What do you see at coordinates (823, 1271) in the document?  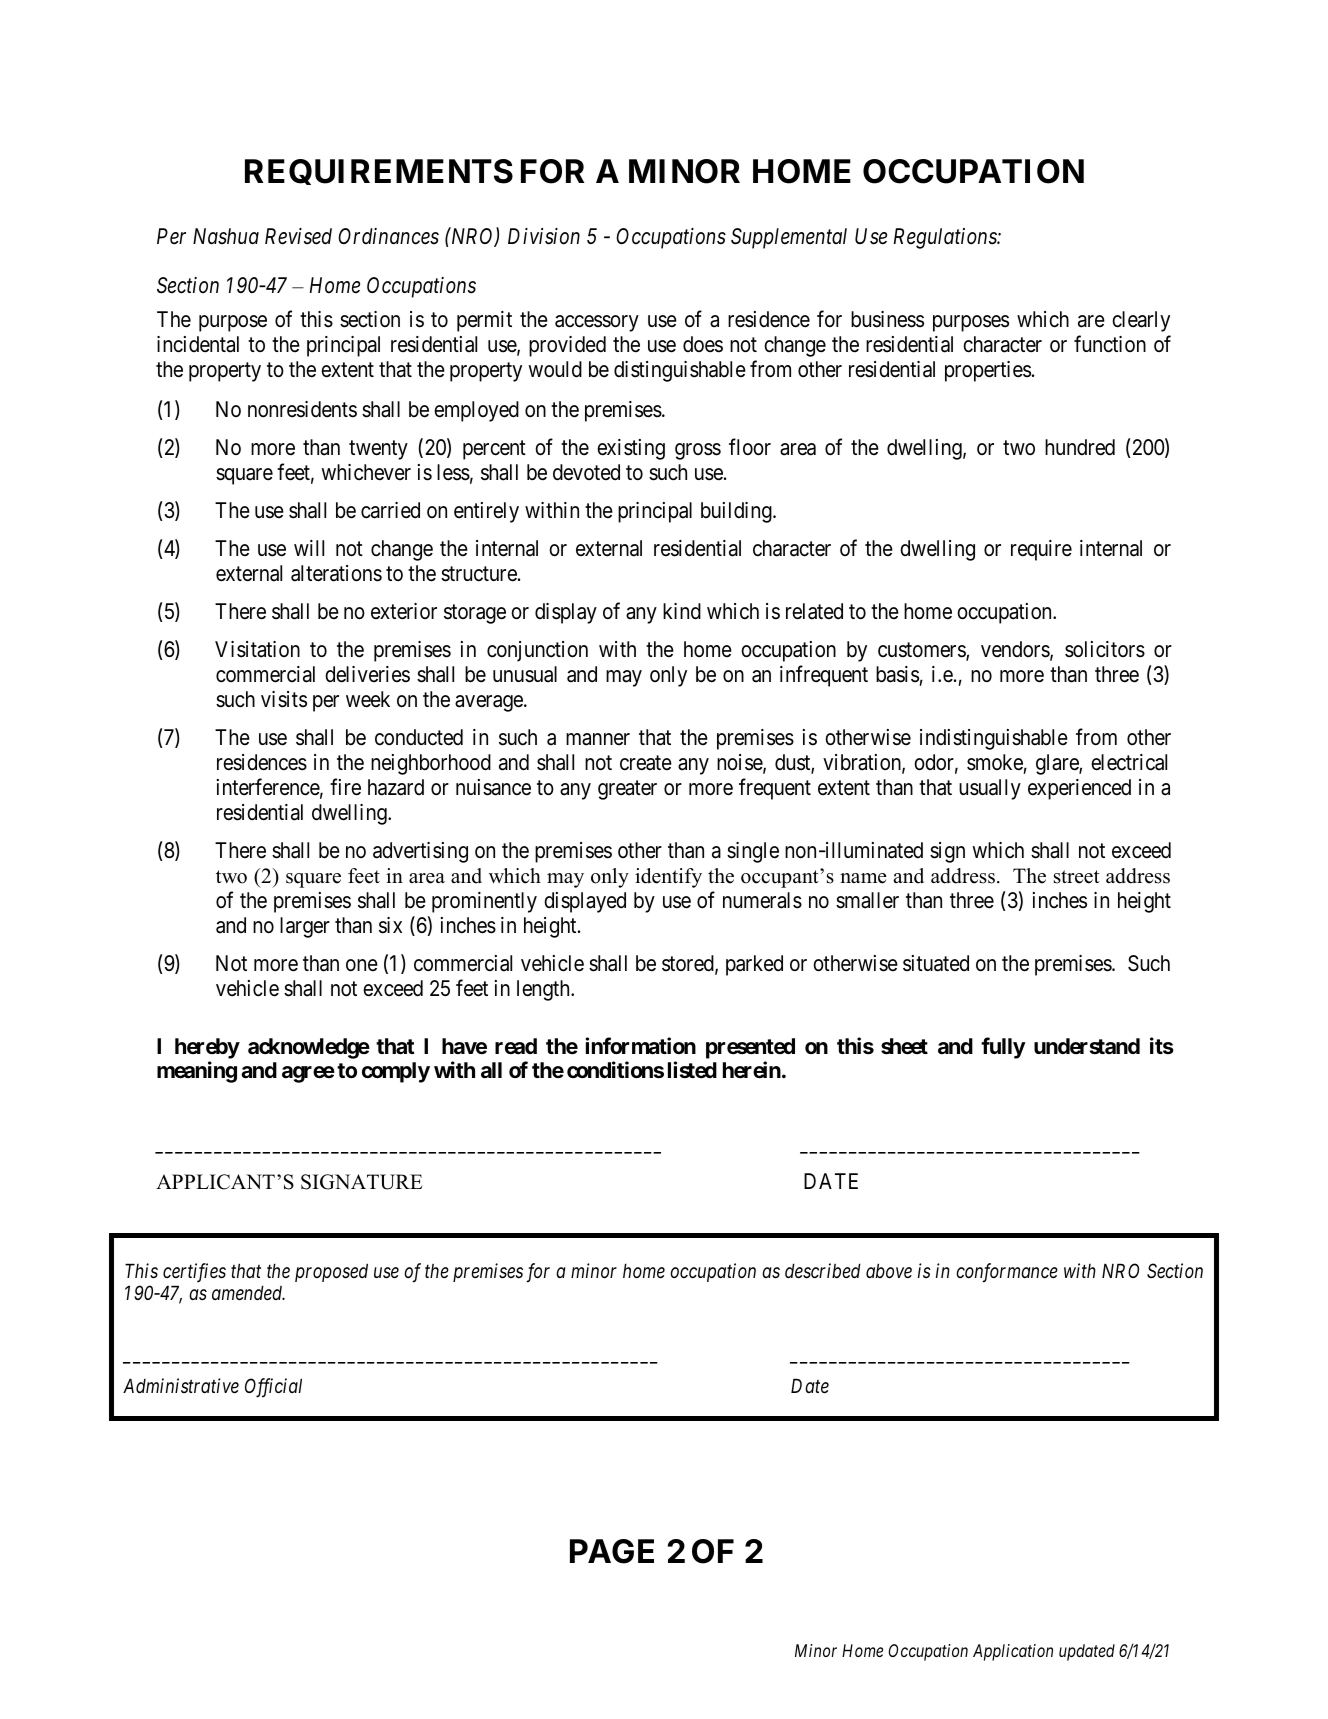 I see `described` at bounding box center [823, 1271].
